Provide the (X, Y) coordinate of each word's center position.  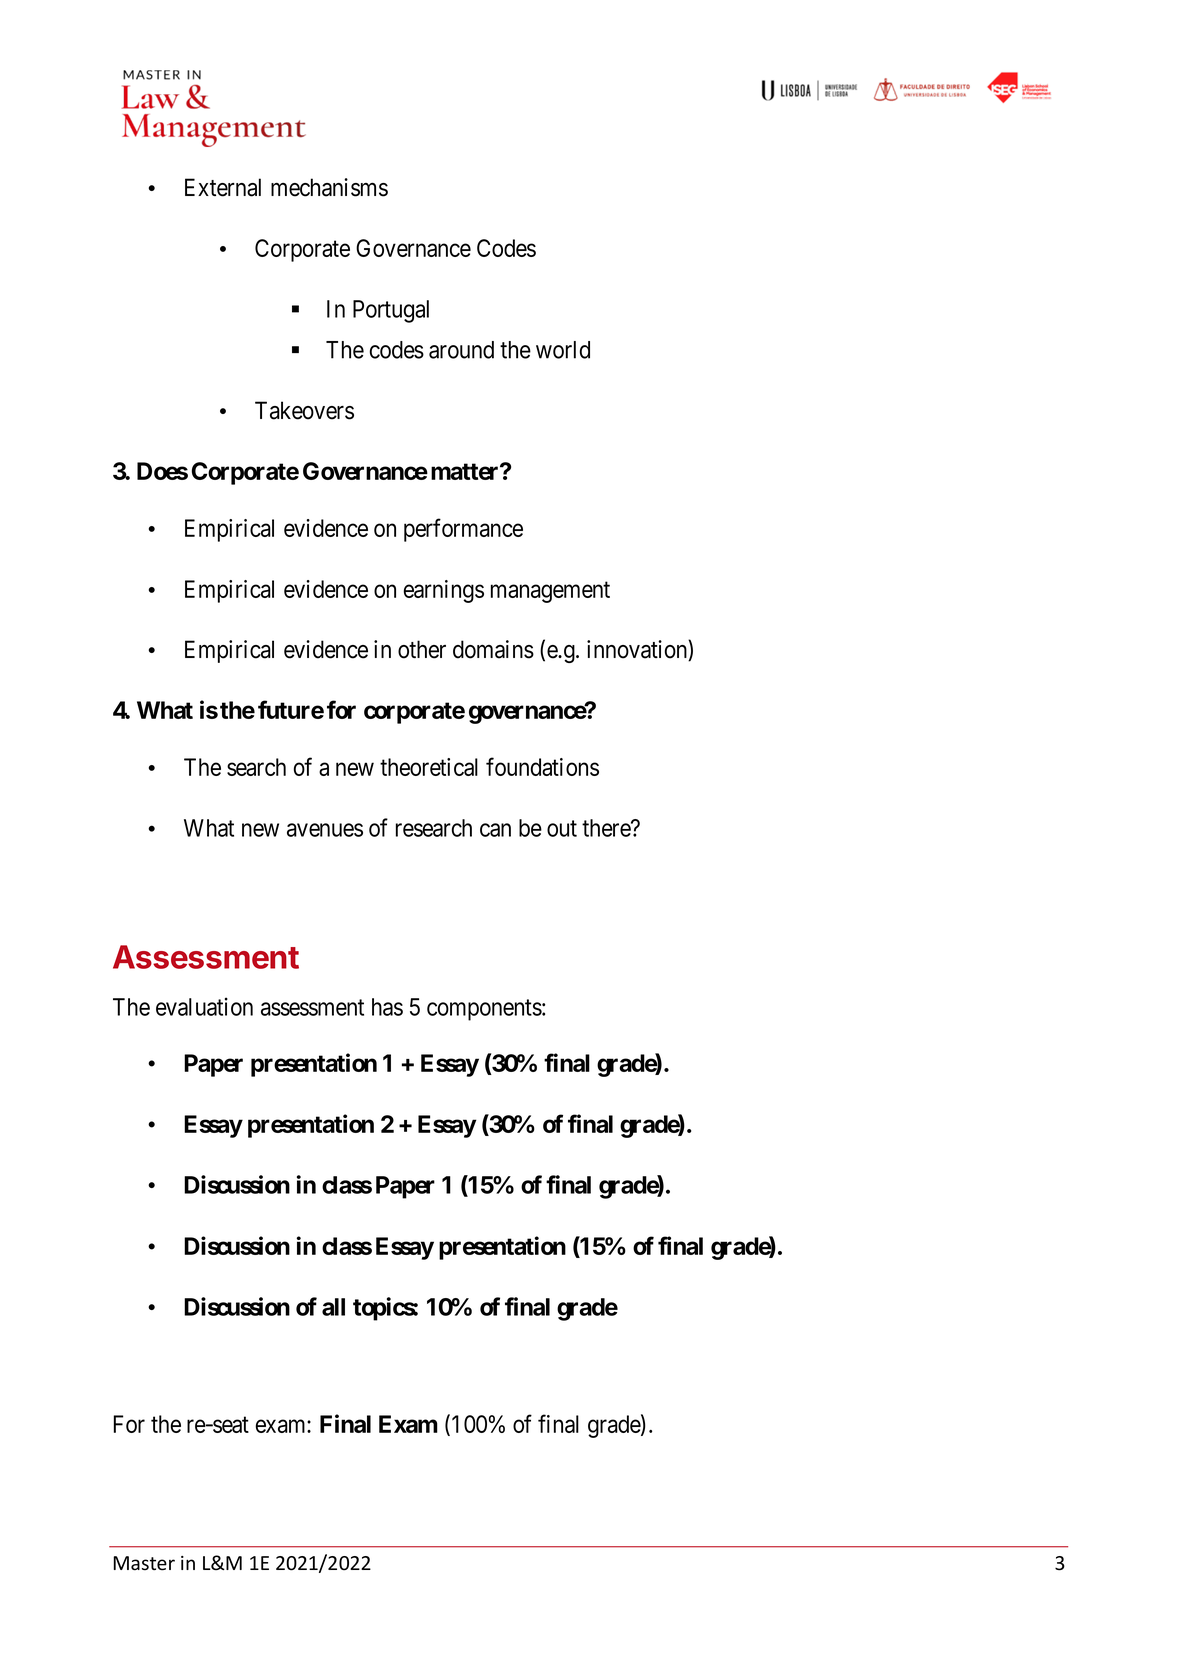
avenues (325, 830)
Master (144, 1563)
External (223, 187)
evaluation (204, 1006)
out (562, 828)
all (333, 1307)
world (563, 350)
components (484, 1010)
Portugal (391, 311)
